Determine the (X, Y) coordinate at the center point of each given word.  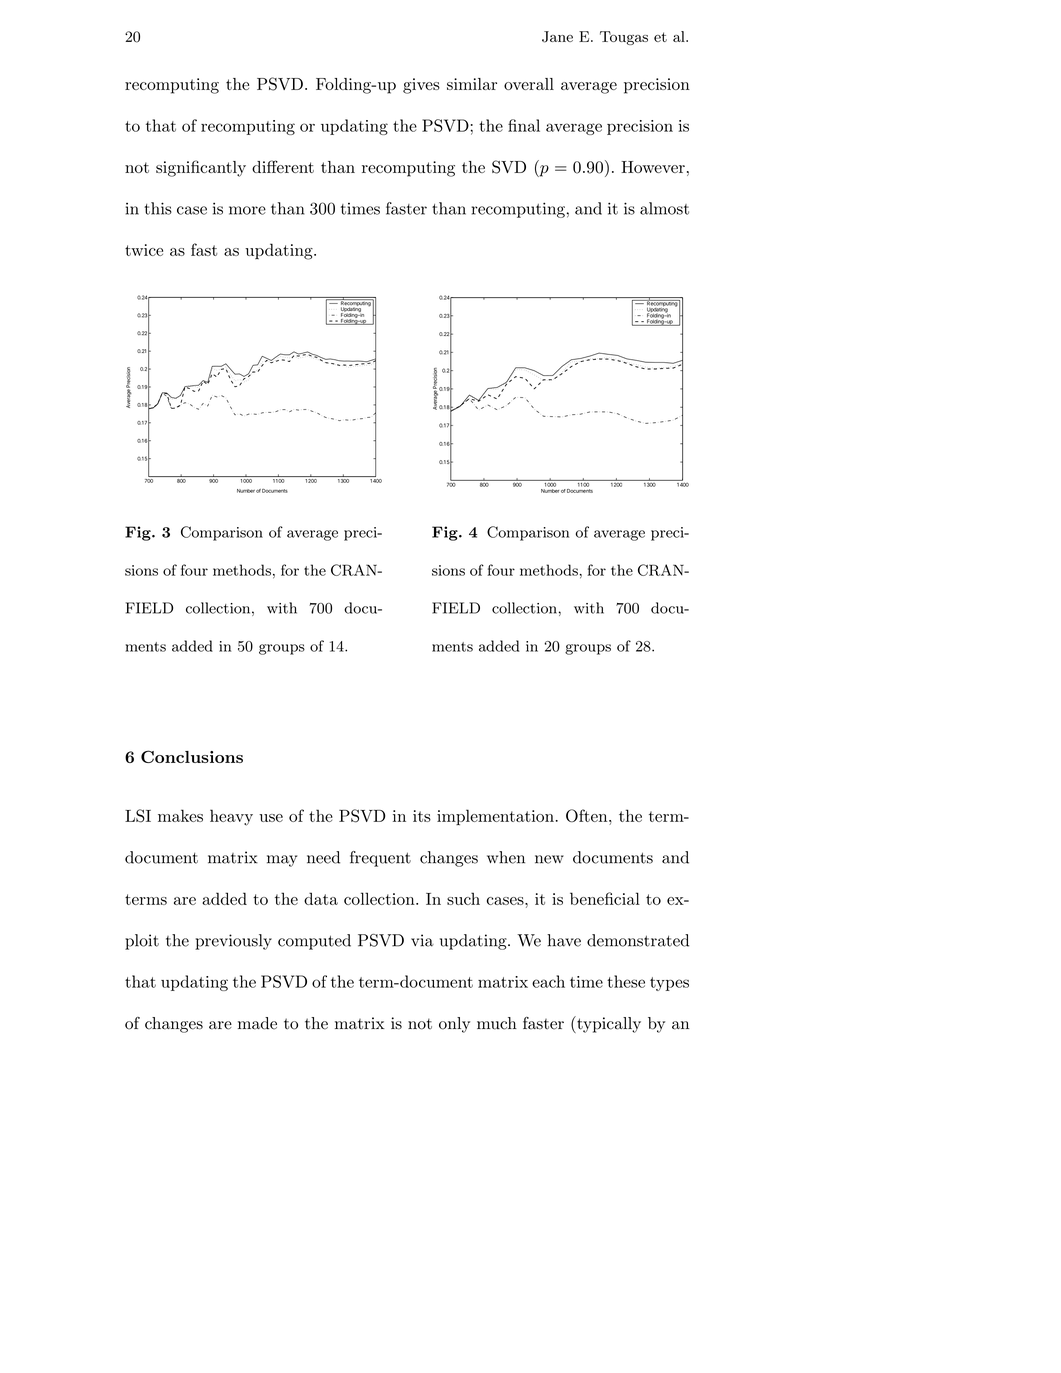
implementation (495, 817)
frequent (380, 859)
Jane (557, 37)
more (247, 210)
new (549, 859)
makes (180, 815)
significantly (201, 168)
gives (421, 86)
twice (144, 250)
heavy (231, 817)
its (422, 816)
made (257, 1023)
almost (664, 208)
